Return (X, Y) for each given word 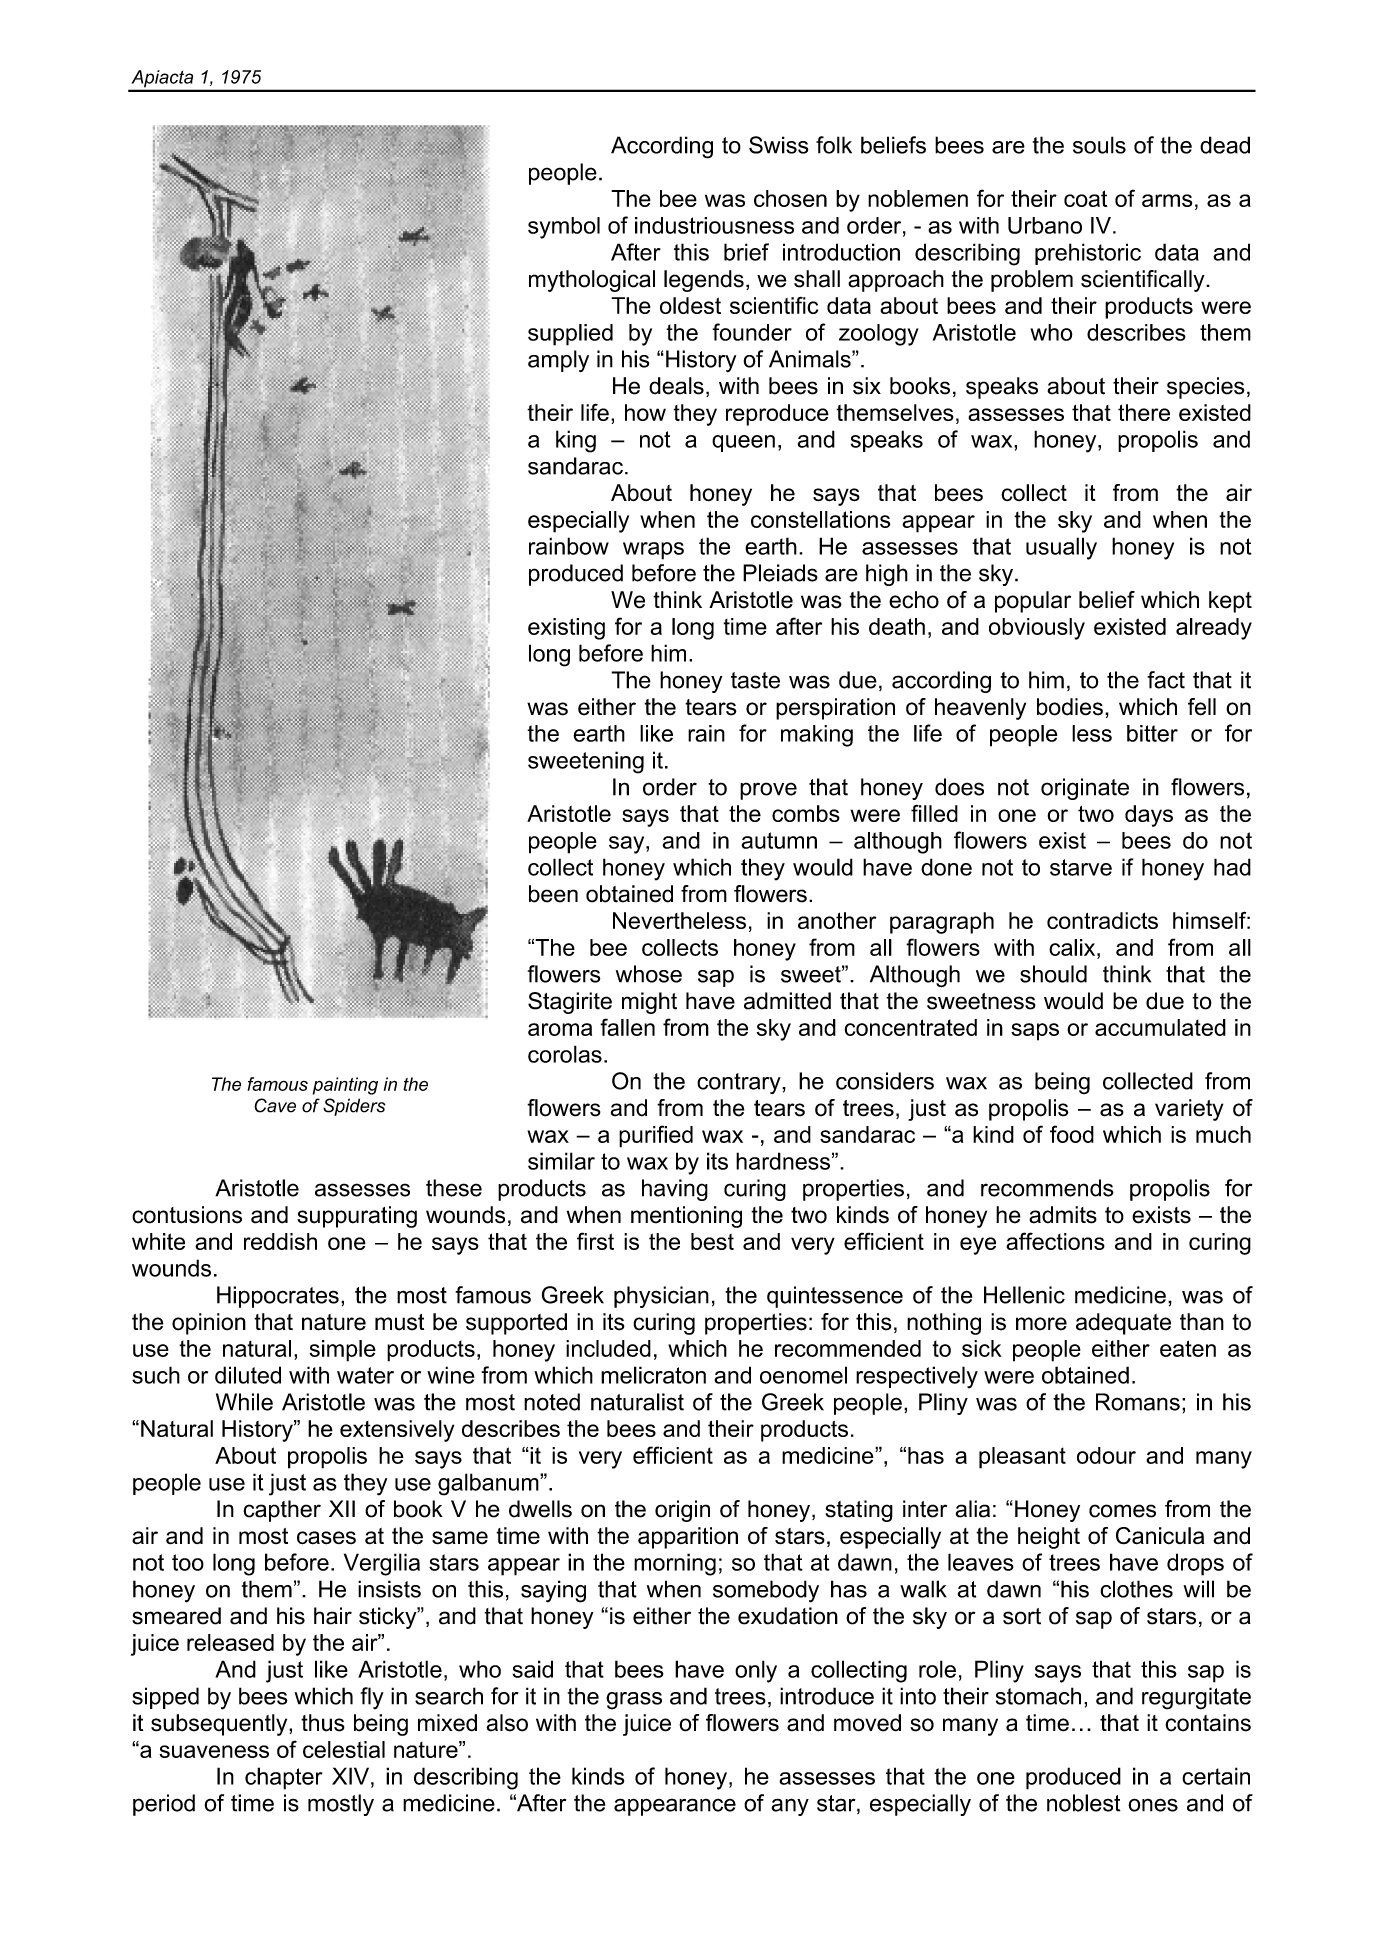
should (1053, 974)
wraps (653, 551)
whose (649, 974)
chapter (284, 1778)
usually (1061, 548)
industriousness (714, 225)
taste (755, 680)
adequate (1123, 1324)
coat (1085, 198)
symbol (564, 228)
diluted (248, 1375)
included (608, 1348)
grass (634, 1701)
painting (345, 1086)
